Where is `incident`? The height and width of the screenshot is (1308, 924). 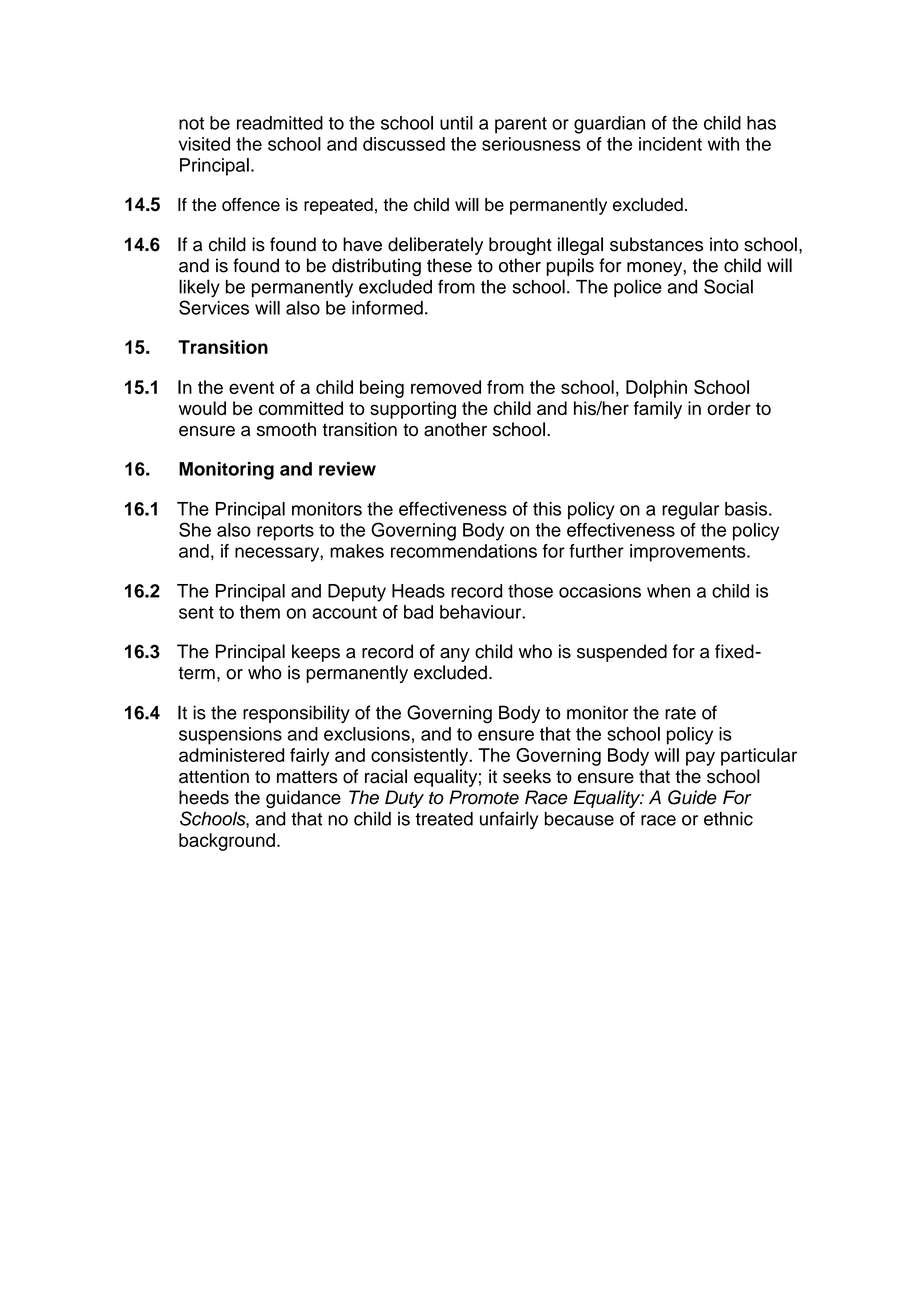
incident is located at coordinates (670, 144).
